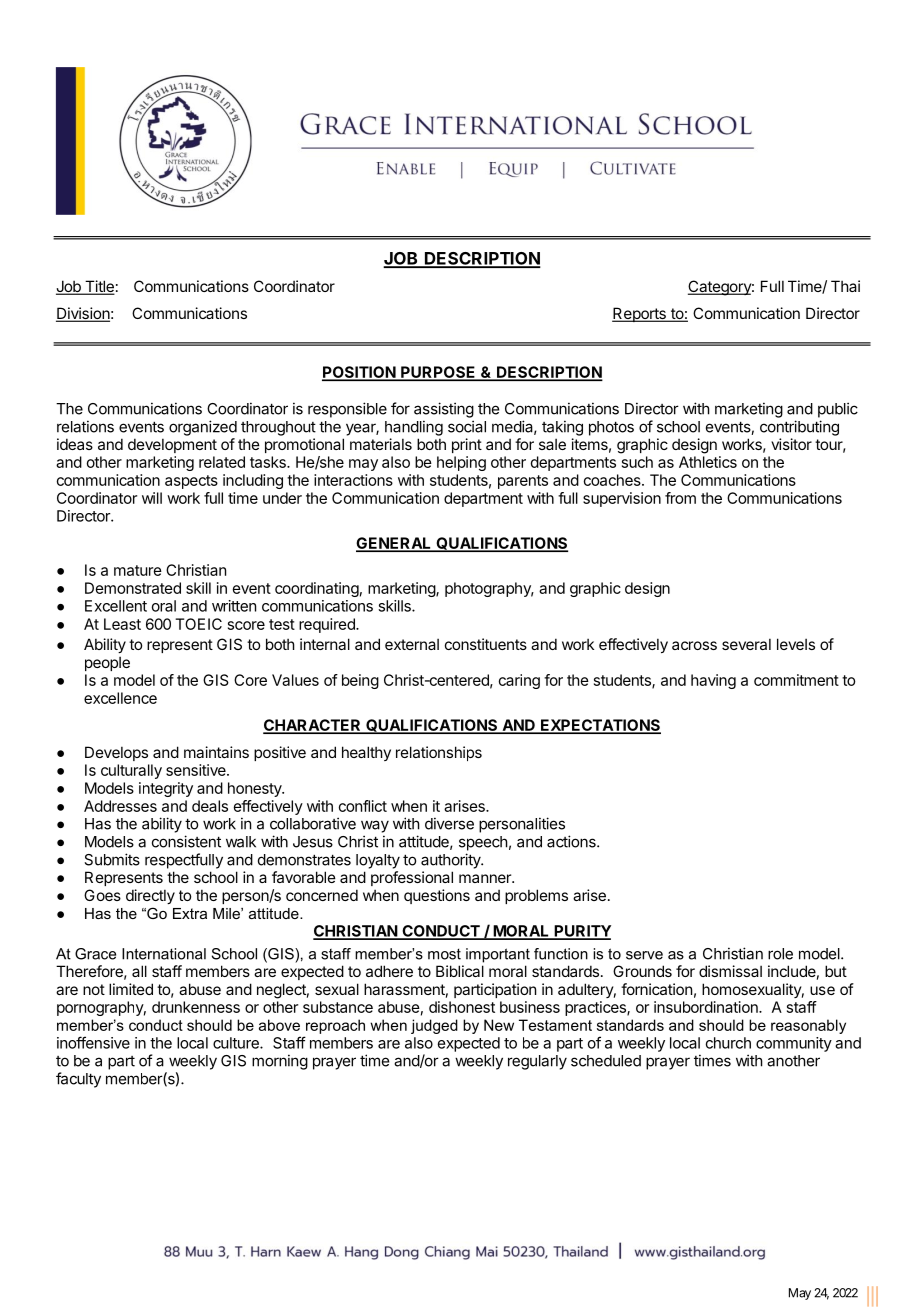  Describe the element at coordinates (99, 287) in the document. I see `Title` at that location.
